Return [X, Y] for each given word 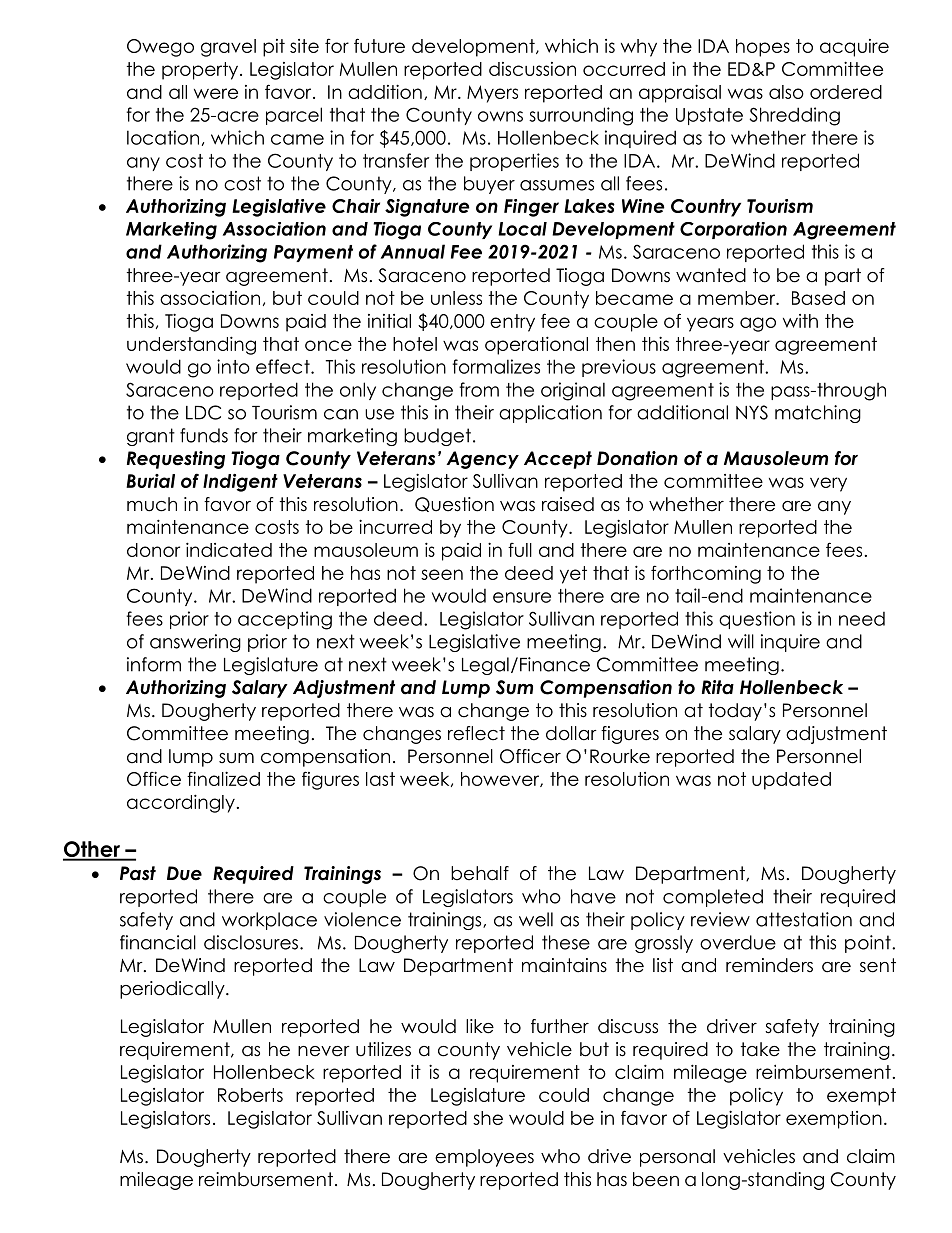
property [201, 71]
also [786, 92]
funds [204, 435]
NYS [752, 412]
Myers [492, 94]
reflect [476, 733]
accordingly [181, 803]
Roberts [250, 1095]
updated [791, 781]
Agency [482, 460]
